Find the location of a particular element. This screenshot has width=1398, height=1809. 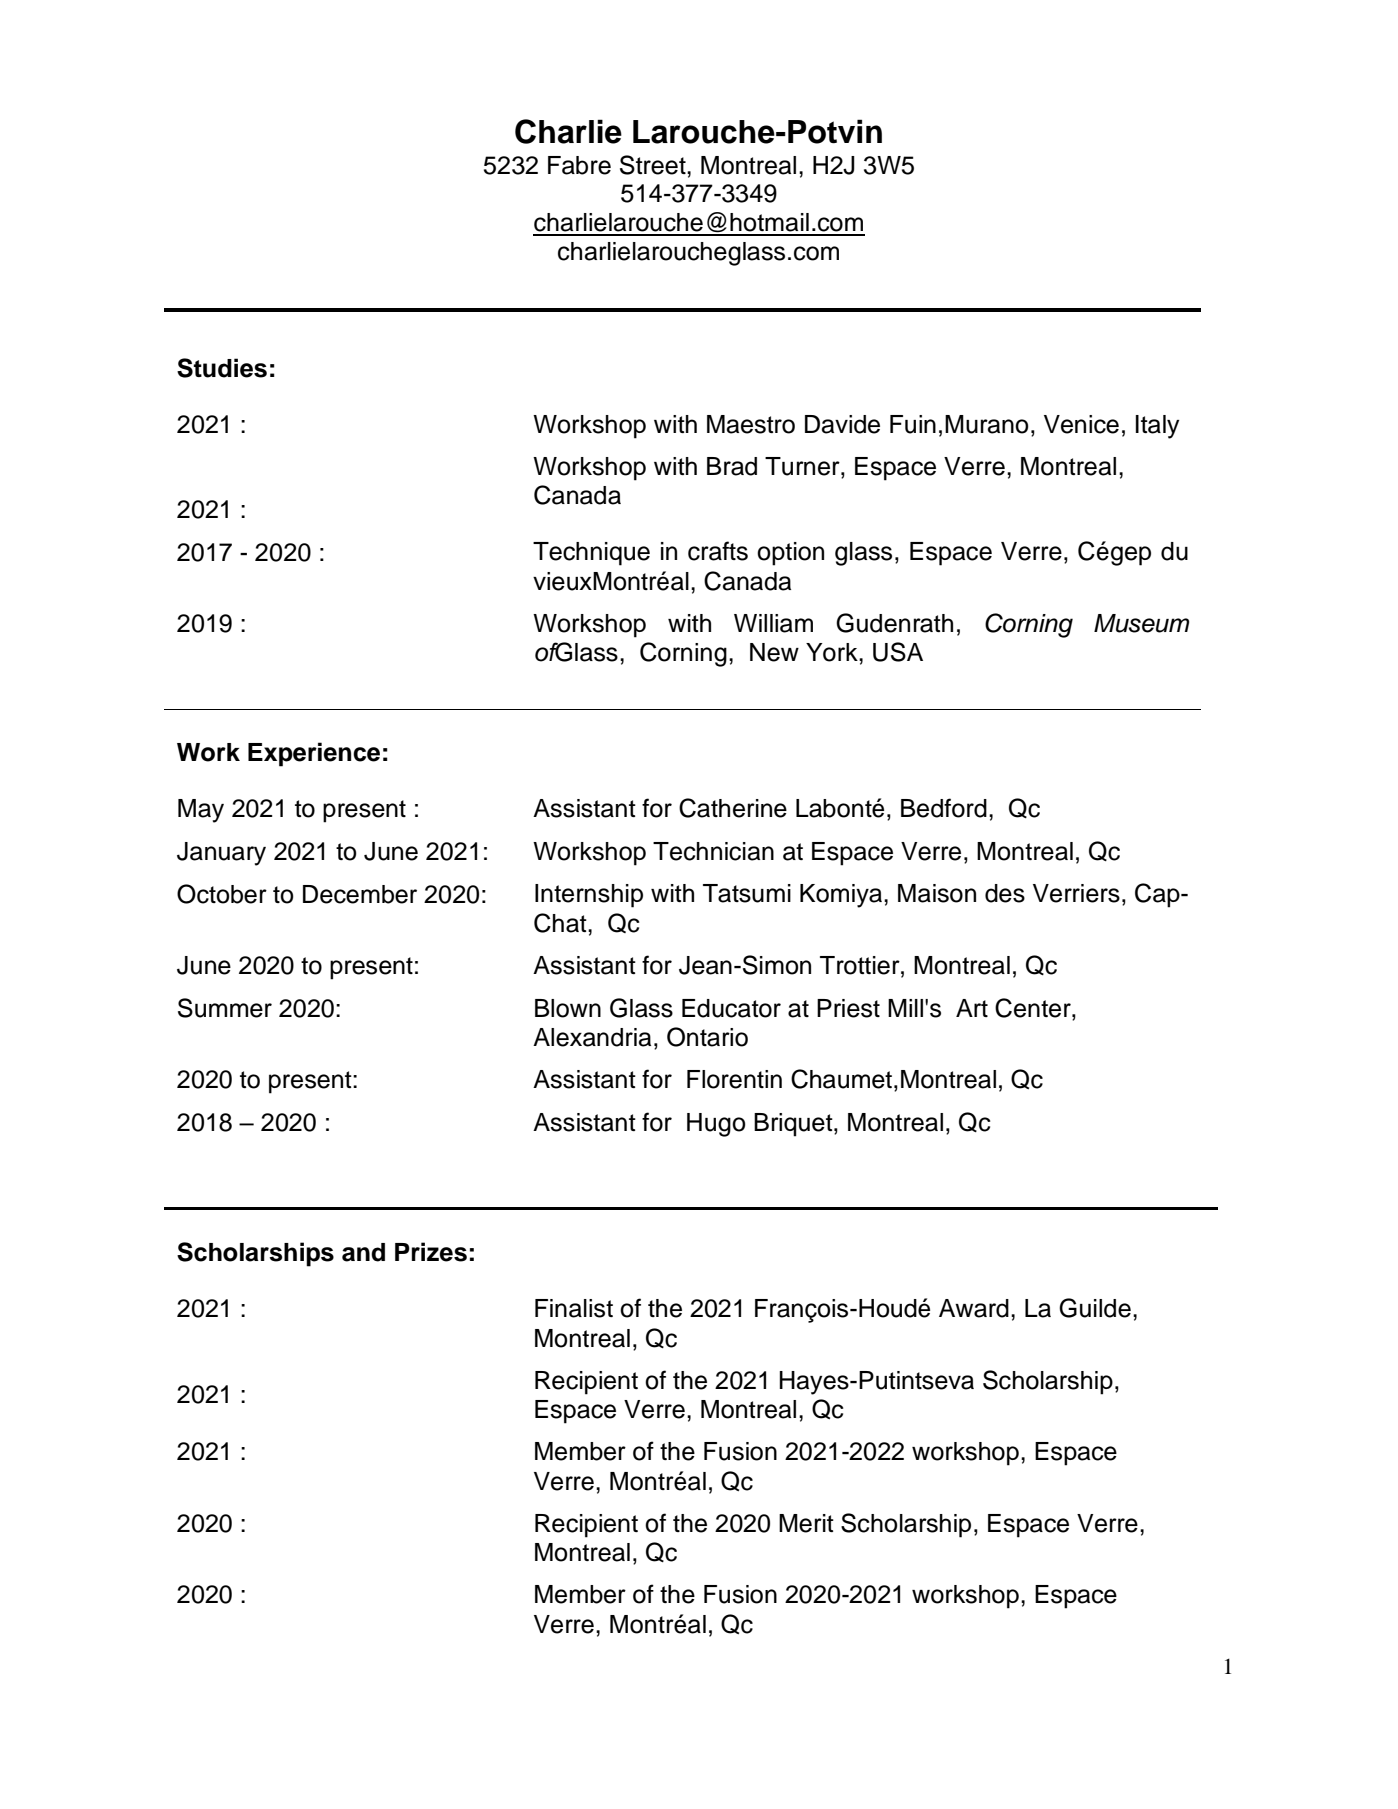

December is located at coordinates (360, 894).
